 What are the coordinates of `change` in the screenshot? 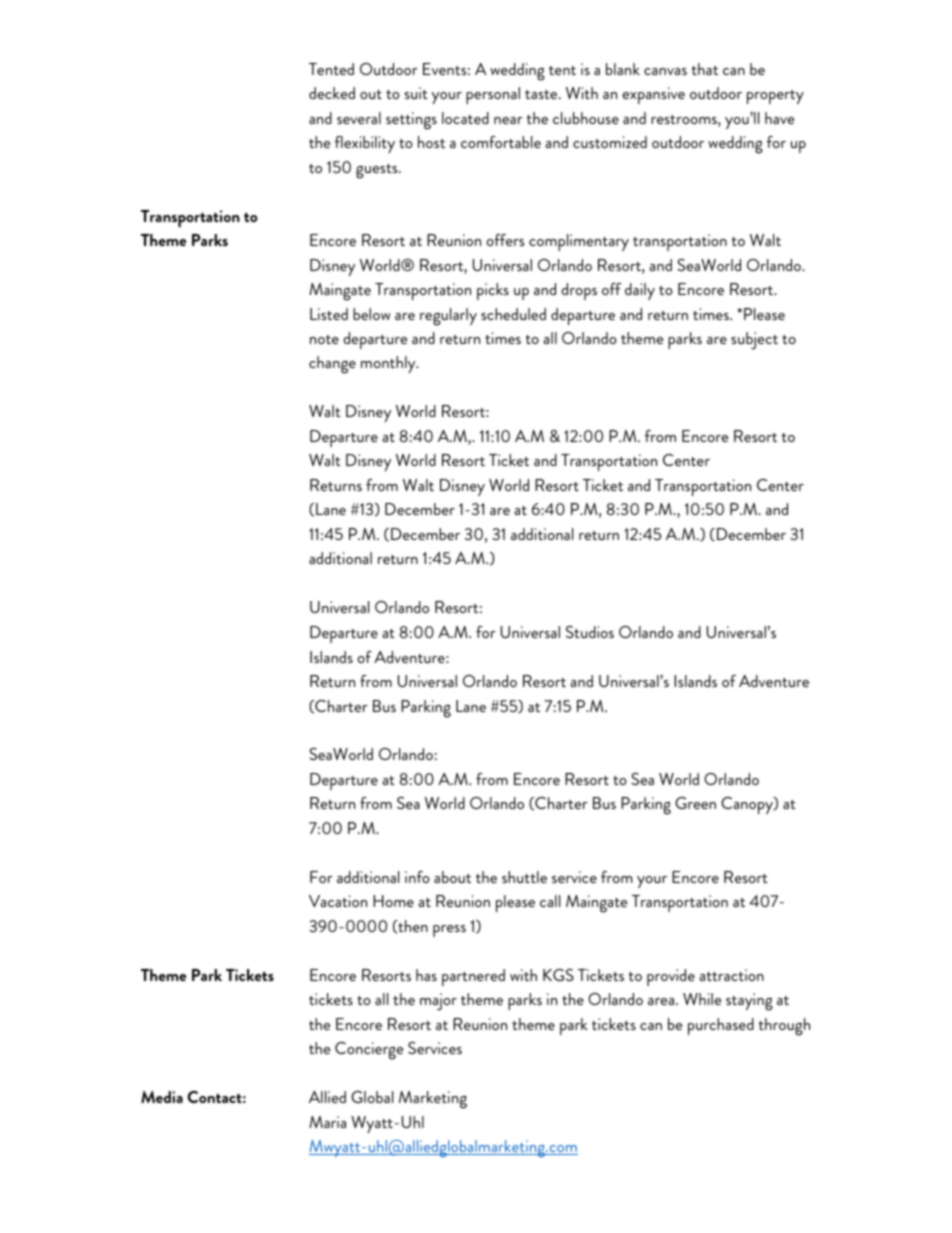 It's located at (332, 365).
